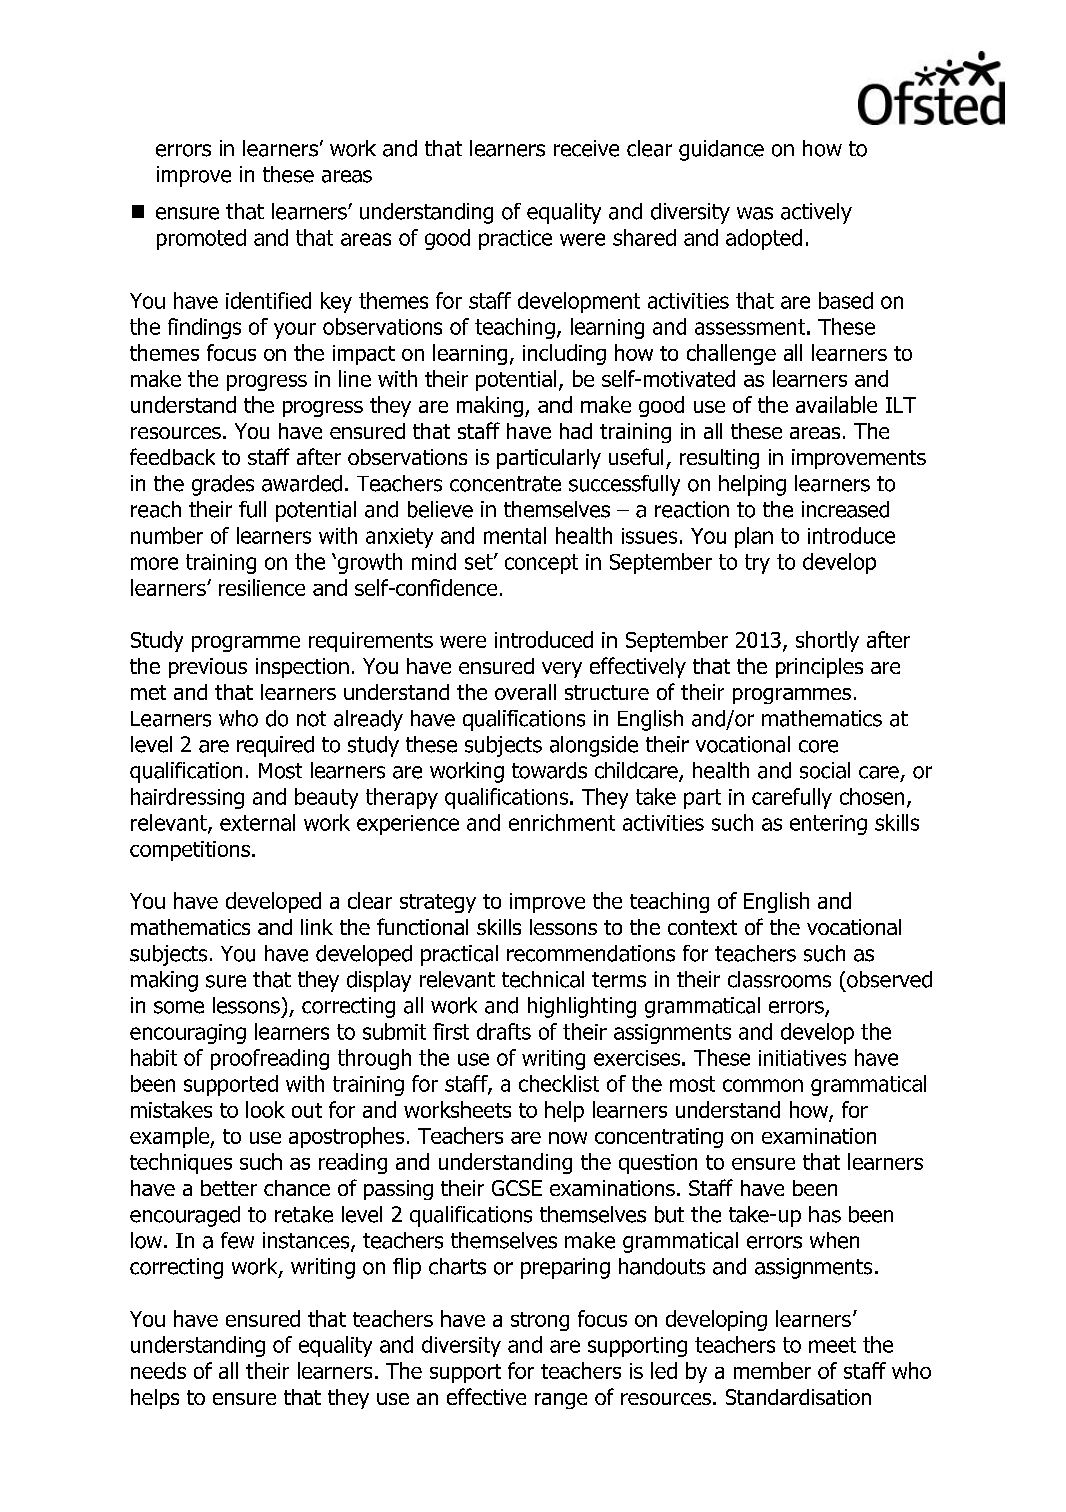 Image resolution: width=1066 pixels, height=1512 pixels. I want to click on member, so click(772, 1370).
